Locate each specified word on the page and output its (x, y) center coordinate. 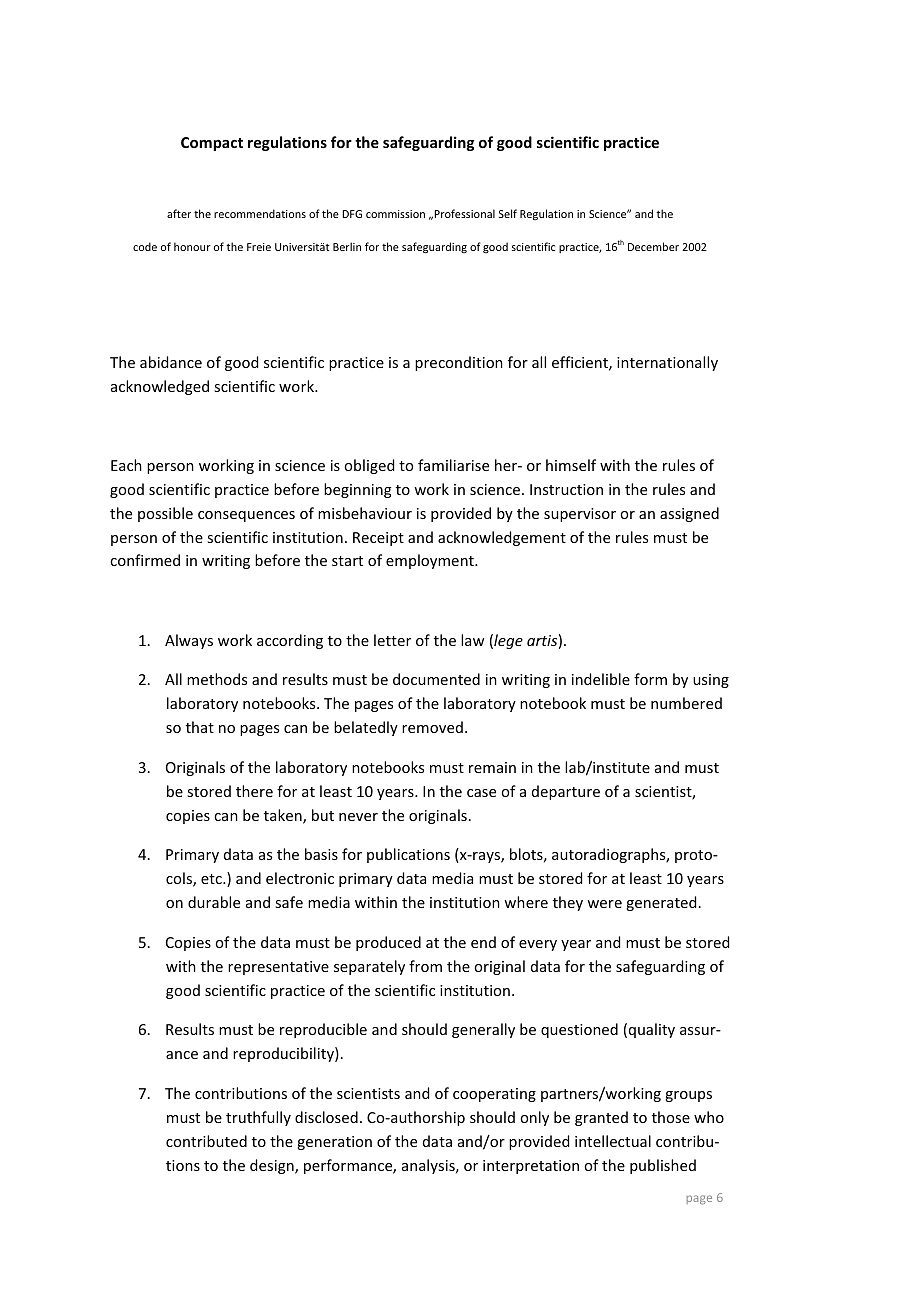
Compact (212, 144)
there (254, 791)
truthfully (258, 1118)
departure (566, 792)
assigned (689, 514)
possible (165, 514)
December (653, 246)
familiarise (453, 465)
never (358, 817)
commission (395, 214)
